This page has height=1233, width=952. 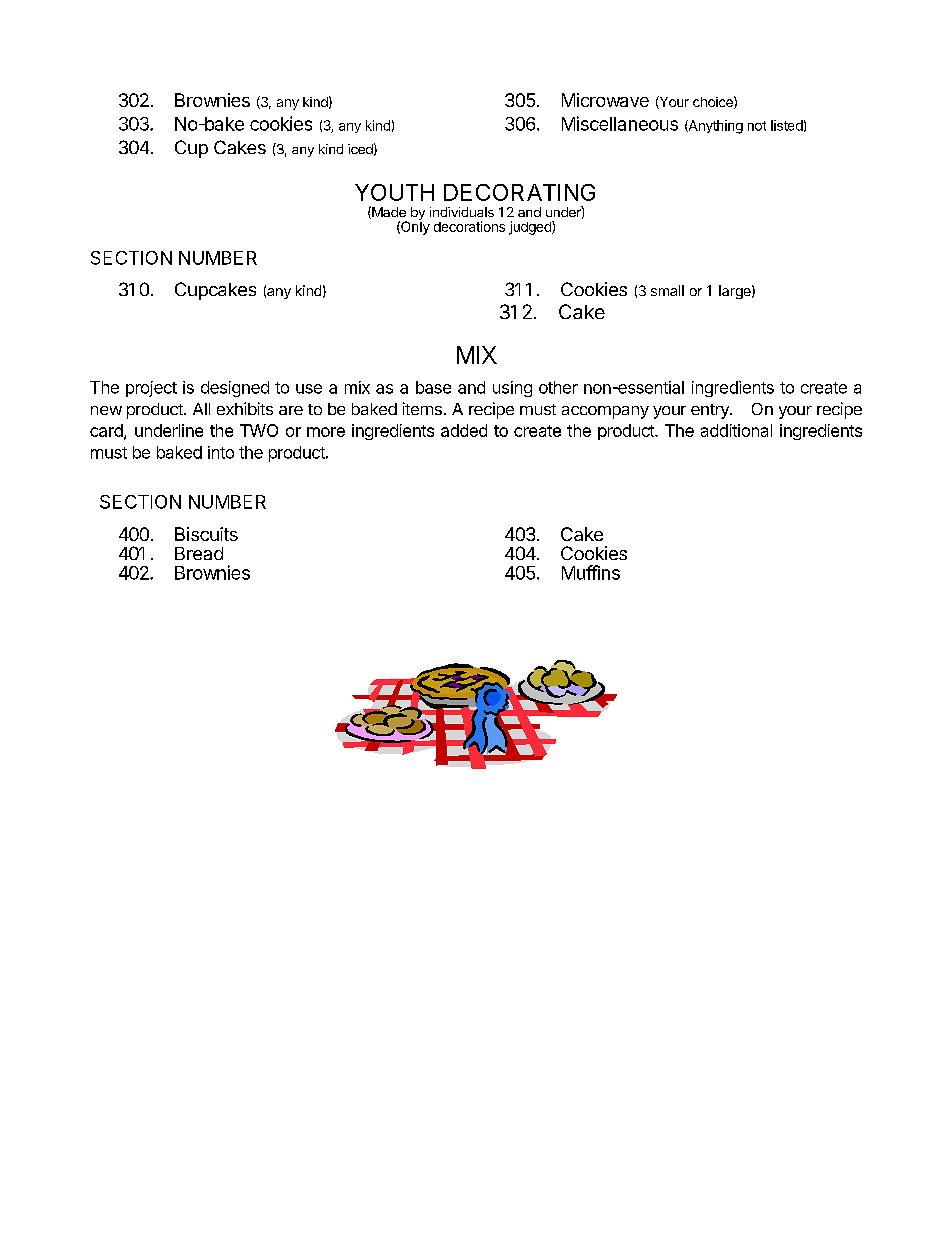 I want to click on small, so click(x=667, y=290).
